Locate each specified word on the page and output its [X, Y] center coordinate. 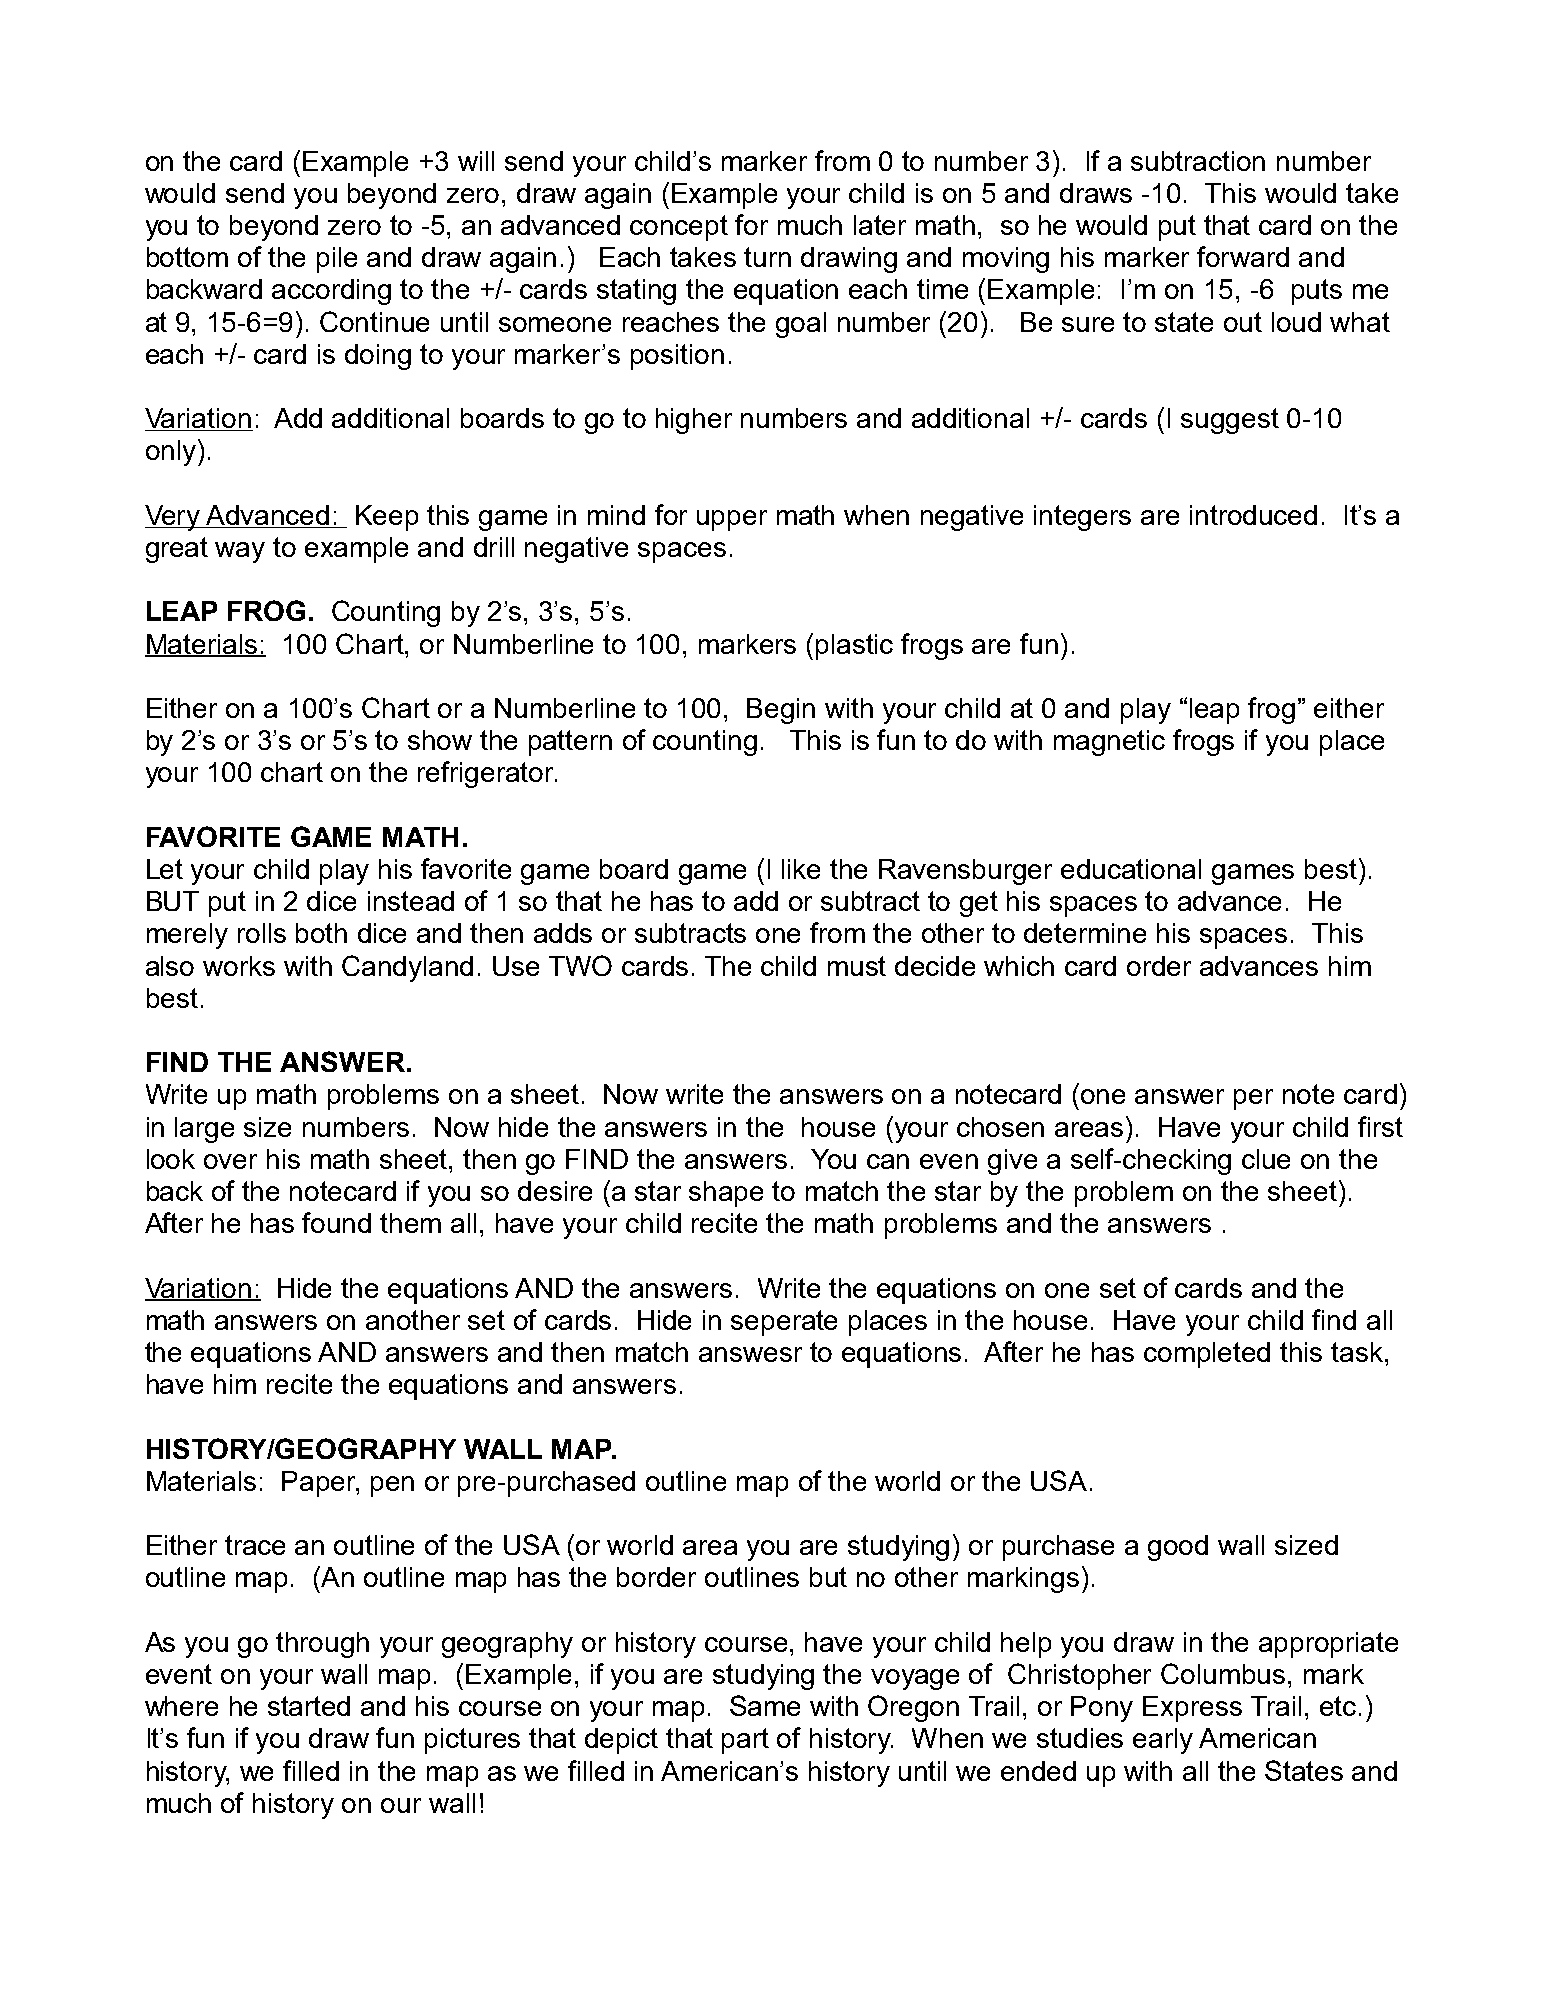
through [322, 1645]
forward [1243, 256]
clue [1266, 1159]
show [440, 740]
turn [767, 257]
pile [337, 260]
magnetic [1109, 743]
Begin [781, 711]
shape [726, 1194]
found [336, 1222]
